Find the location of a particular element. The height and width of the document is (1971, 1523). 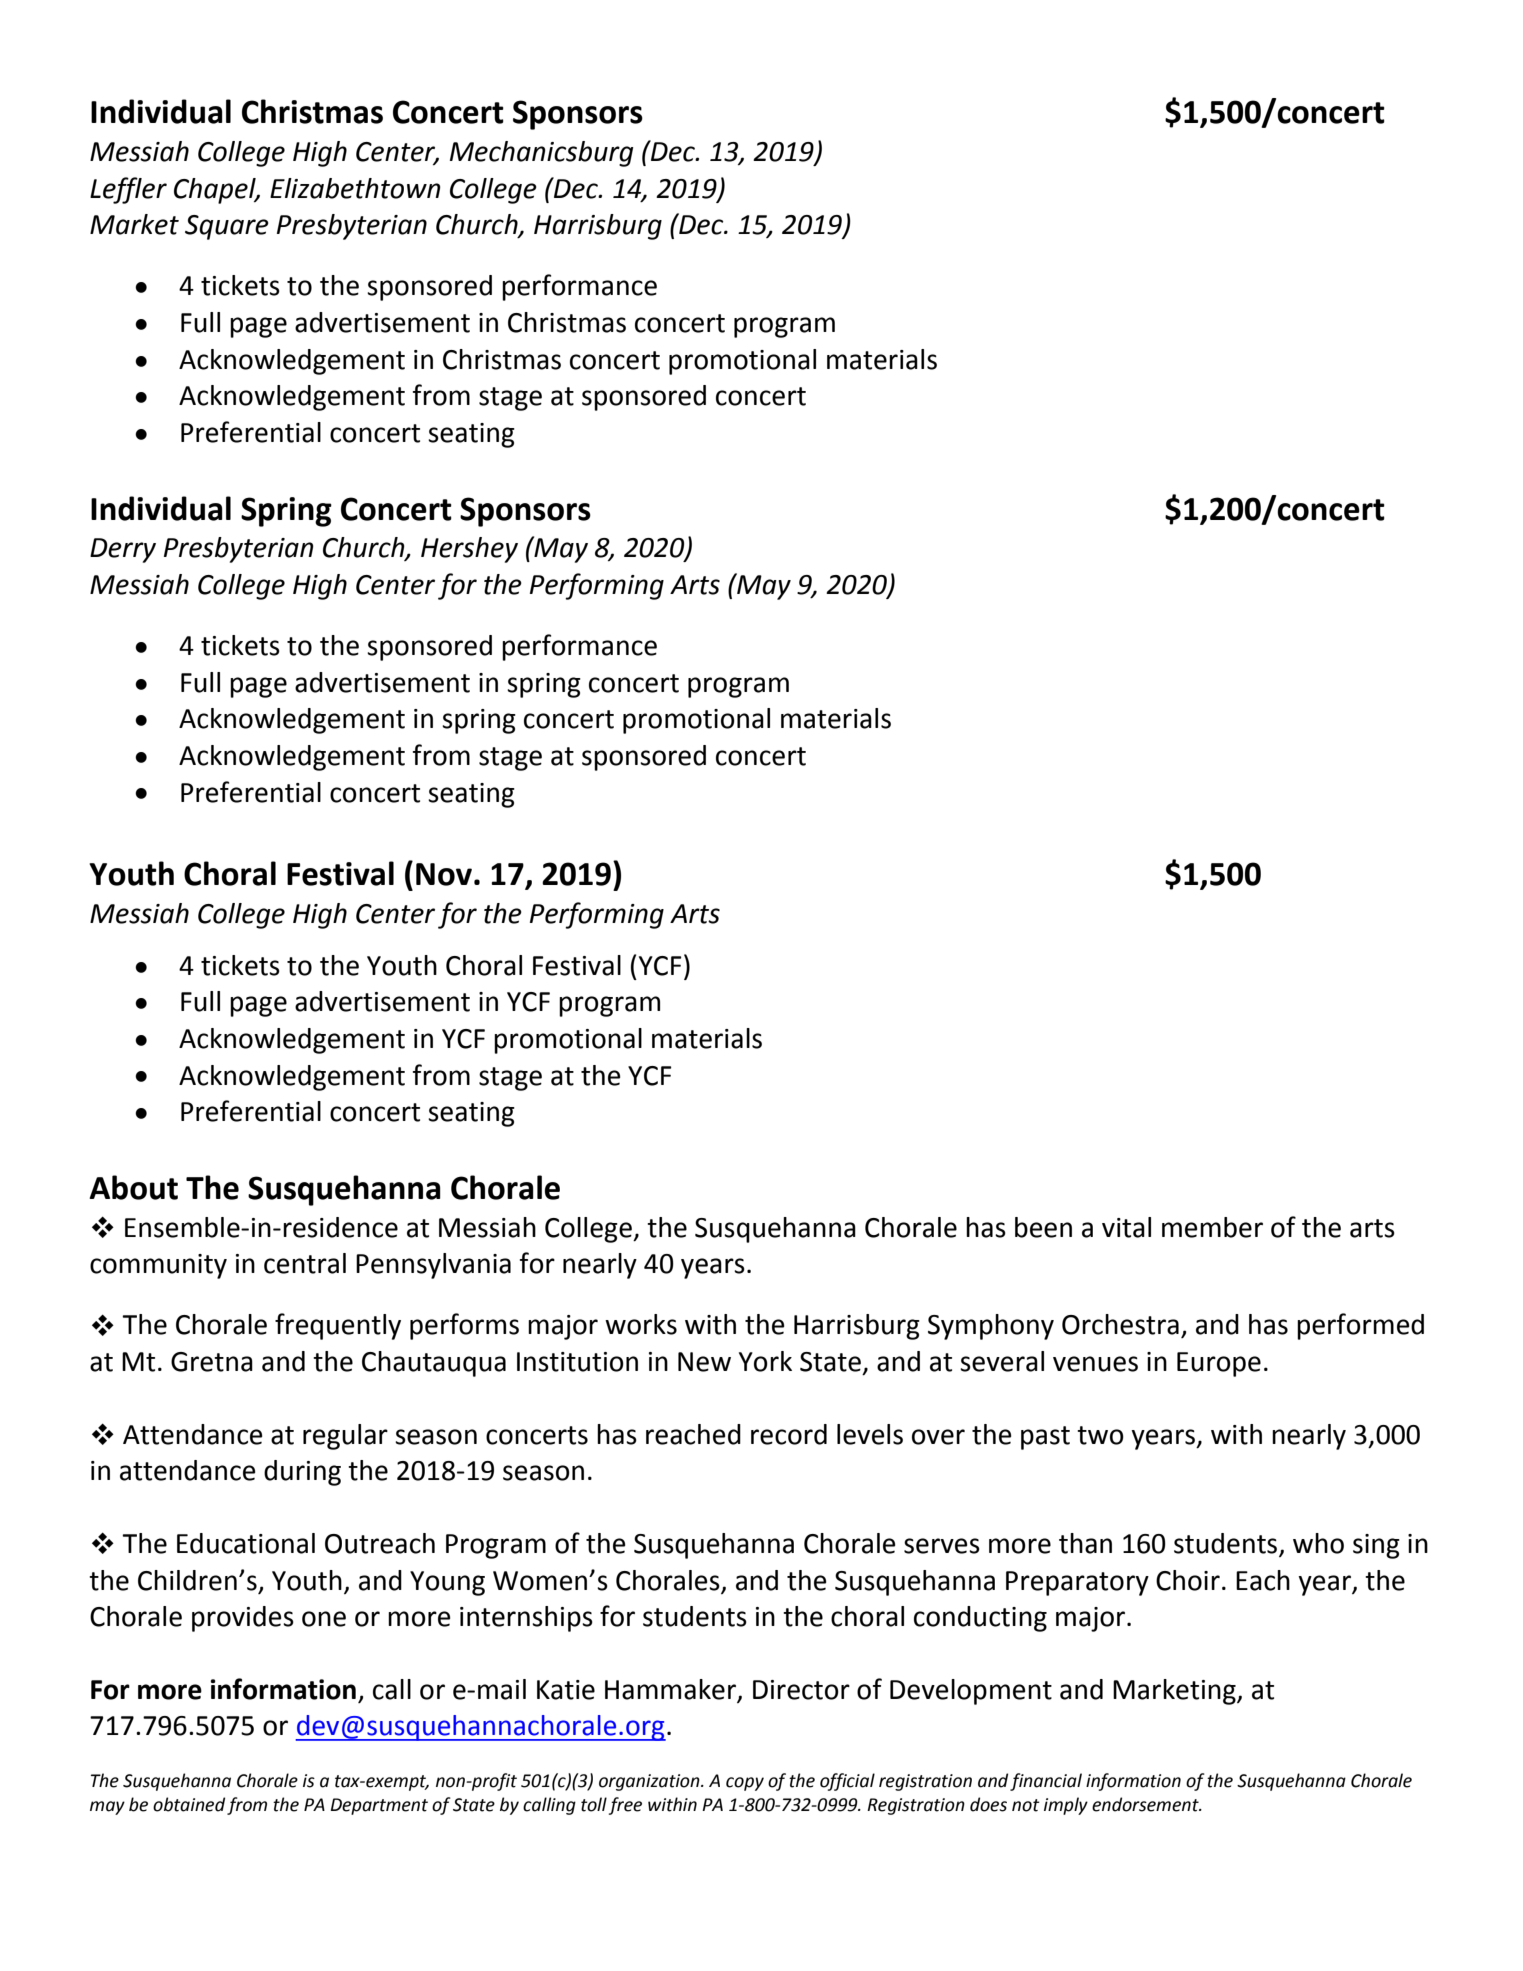

Leffler is located at coordinates (128, 190).
